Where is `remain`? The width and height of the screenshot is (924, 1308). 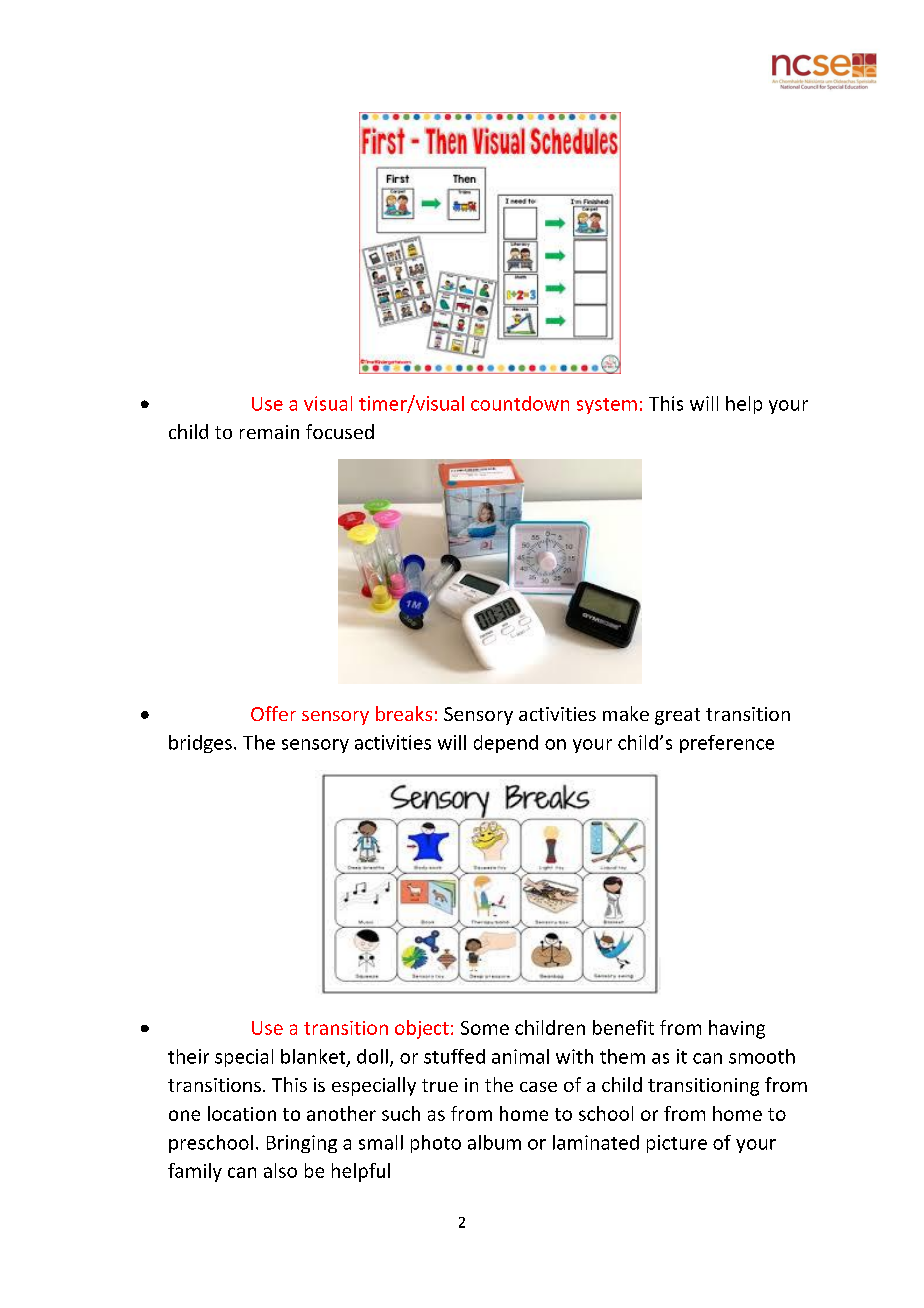 remain is located at coordinates (269, 432).
